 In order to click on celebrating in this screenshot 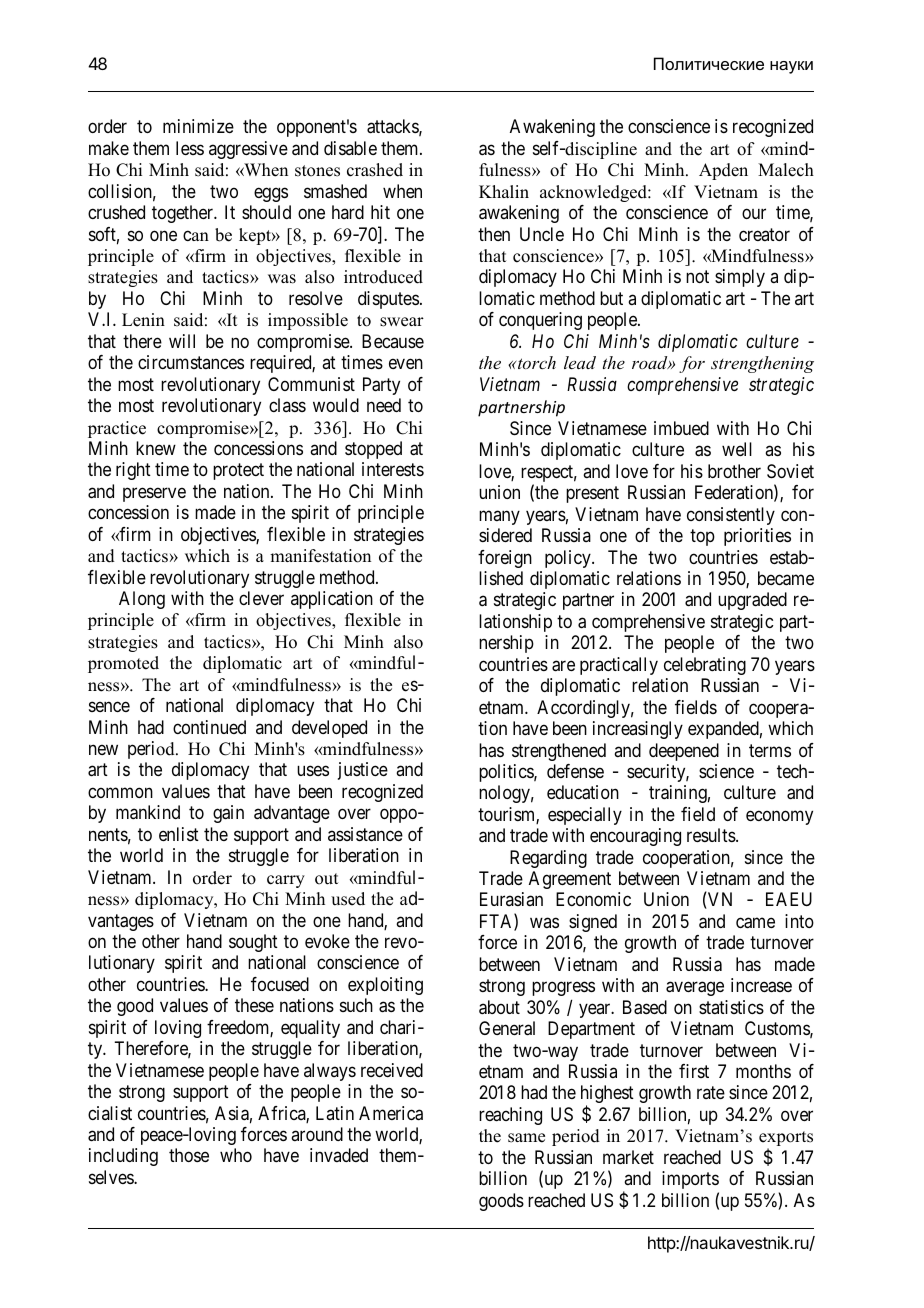, I will do `click(705, 666)`.
